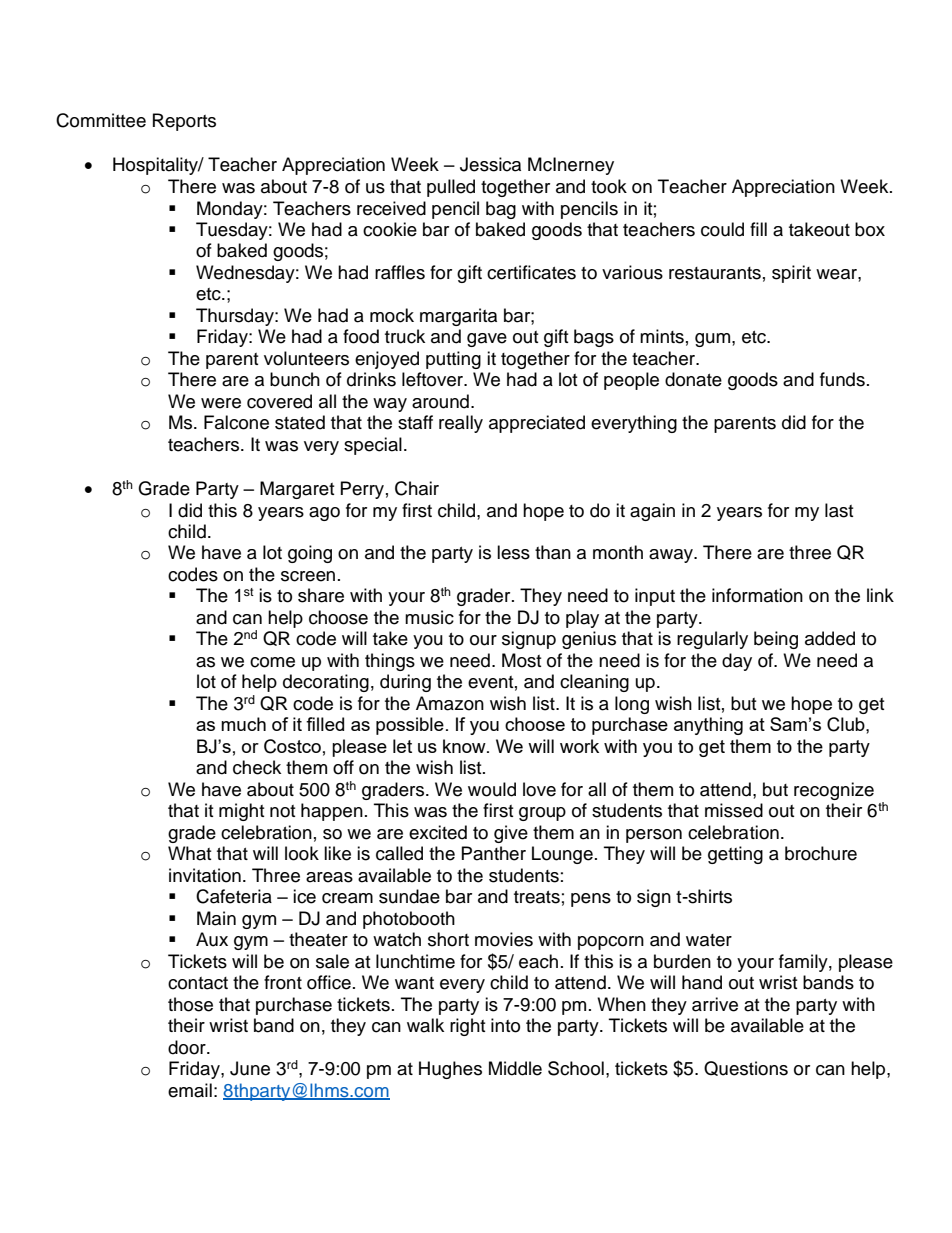  Describe the element at coordinates (757, 595) in the screenshot. I see `information` at that location.
